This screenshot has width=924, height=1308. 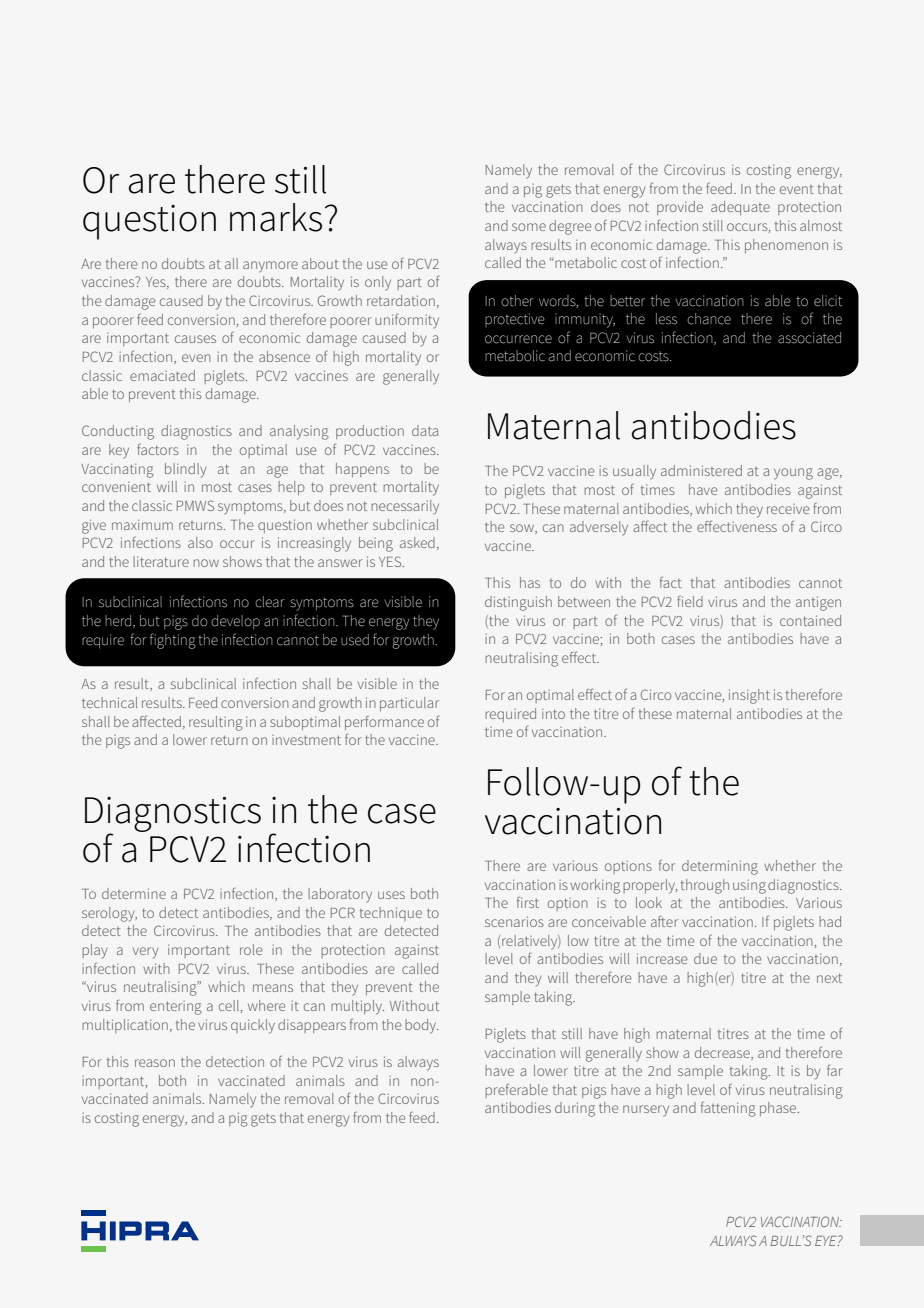 I want to click on phenomenon, so click(x=786, y=246).
